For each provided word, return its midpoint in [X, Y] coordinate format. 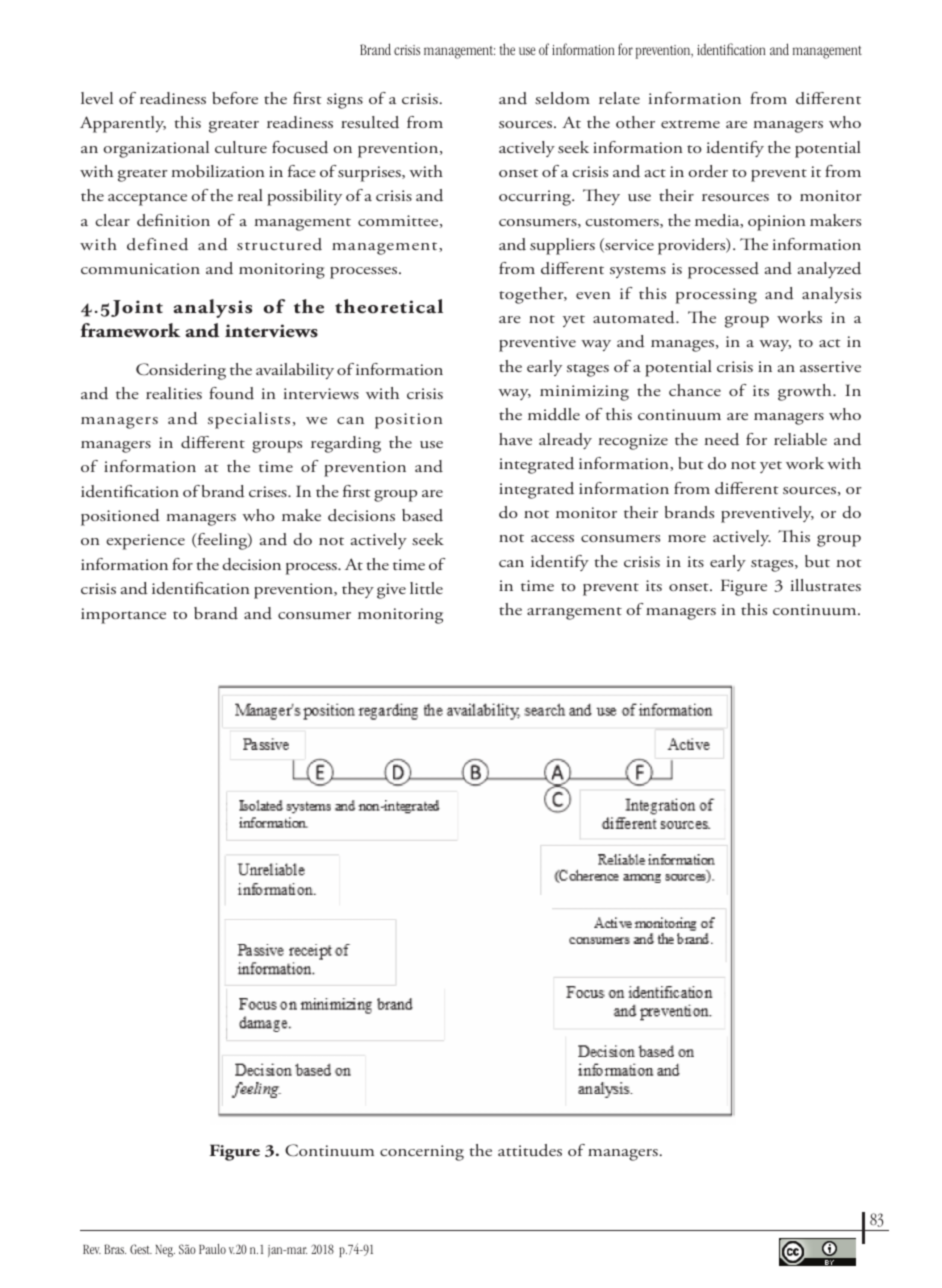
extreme [690, 124]
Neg [165, 1251]
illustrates [826, 585]
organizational [156, 149]
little [426, 588]
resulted [370, 122]
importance [123, 616]
